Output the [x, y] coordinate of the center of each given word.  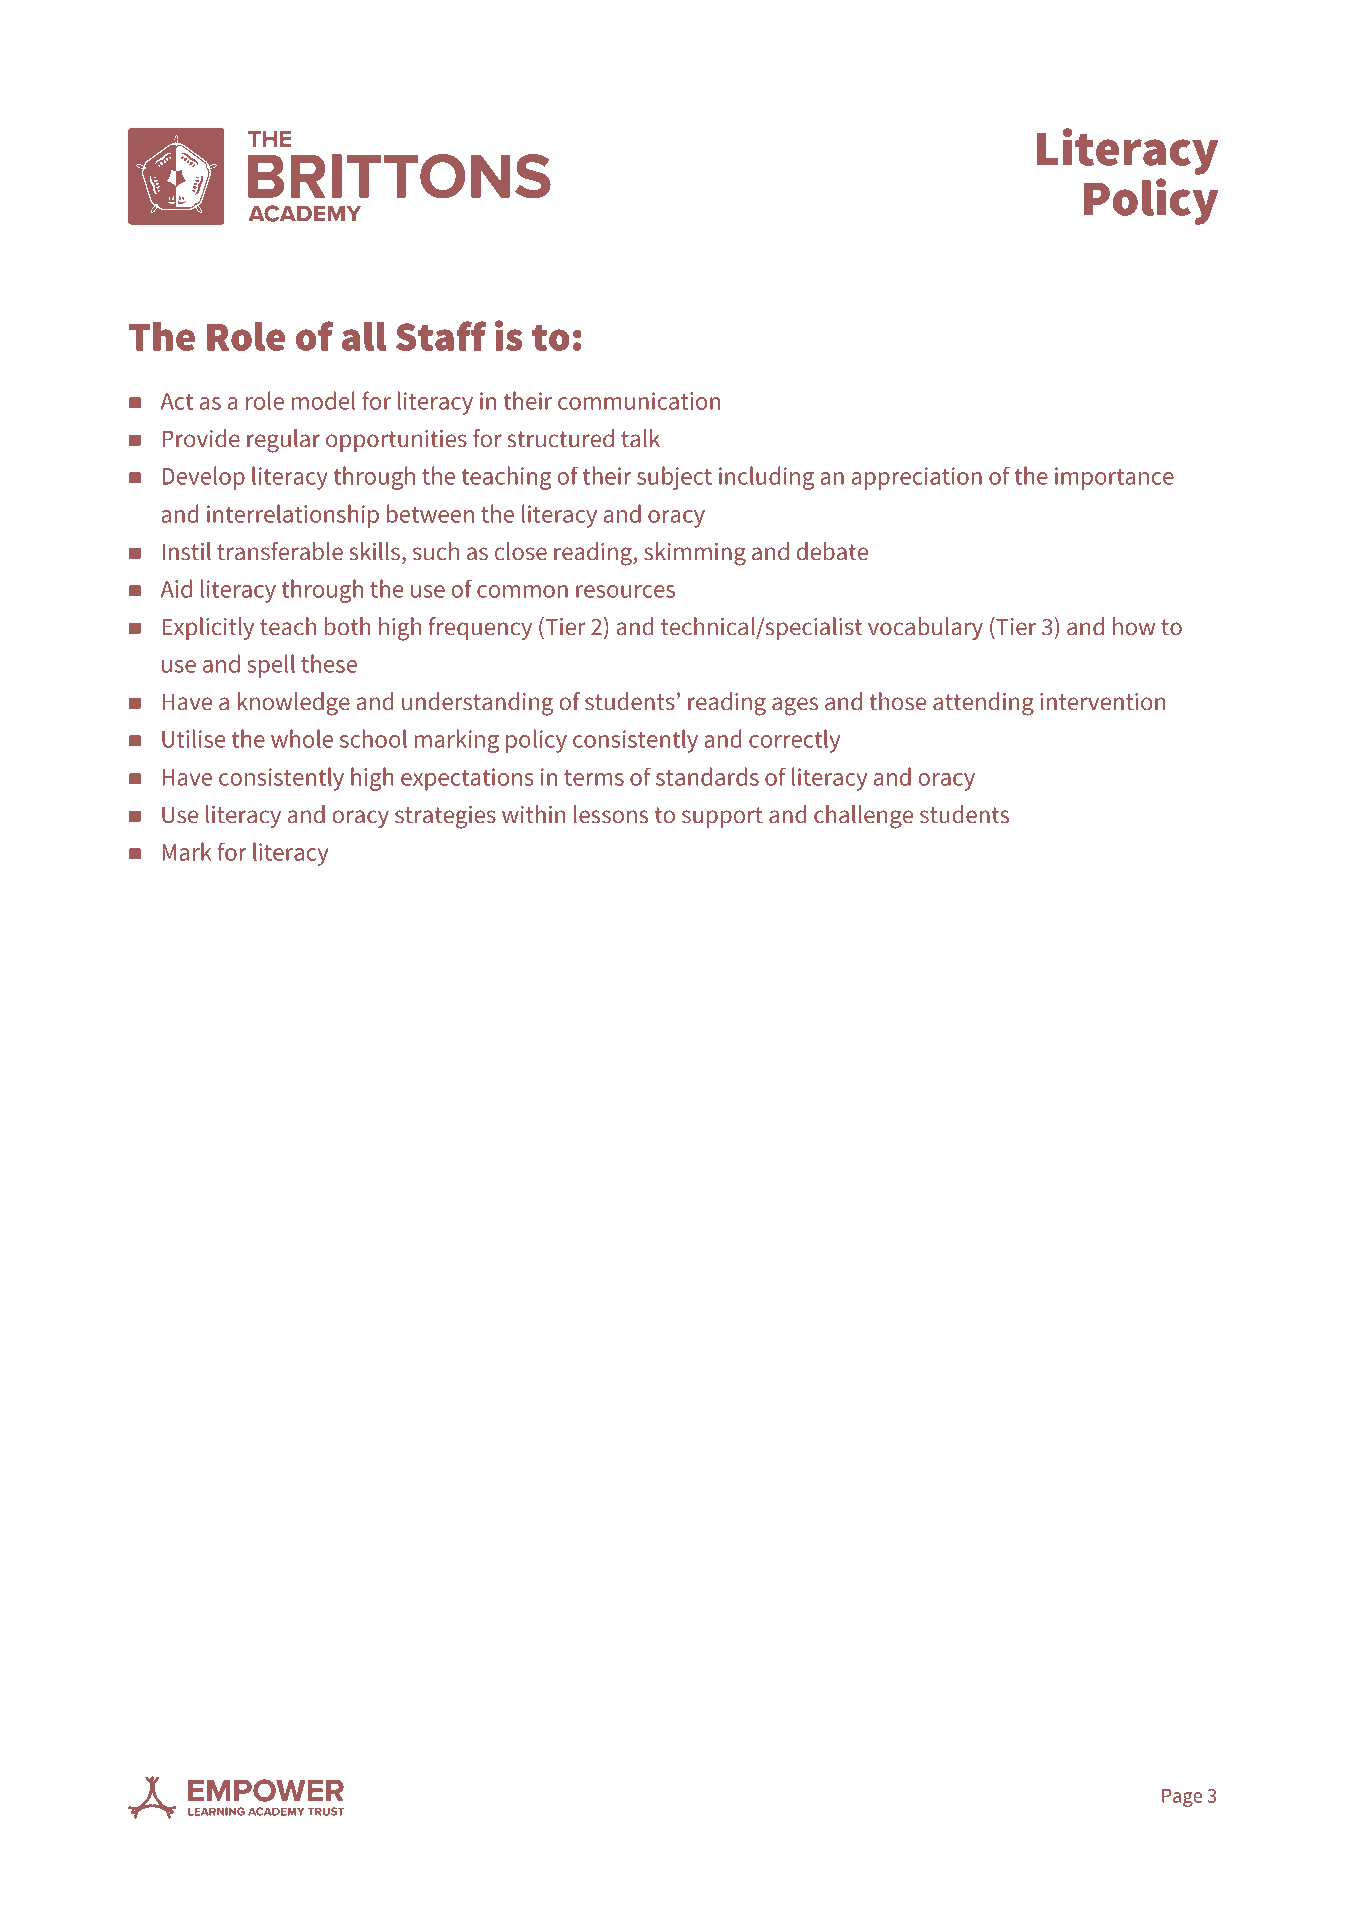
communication [639, 401]
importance [1114, 478]
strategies [445, 817]
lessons [611, 814]
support [722, 817]
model [324, 400]
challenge [863, 817]
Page [1182, 1798]
